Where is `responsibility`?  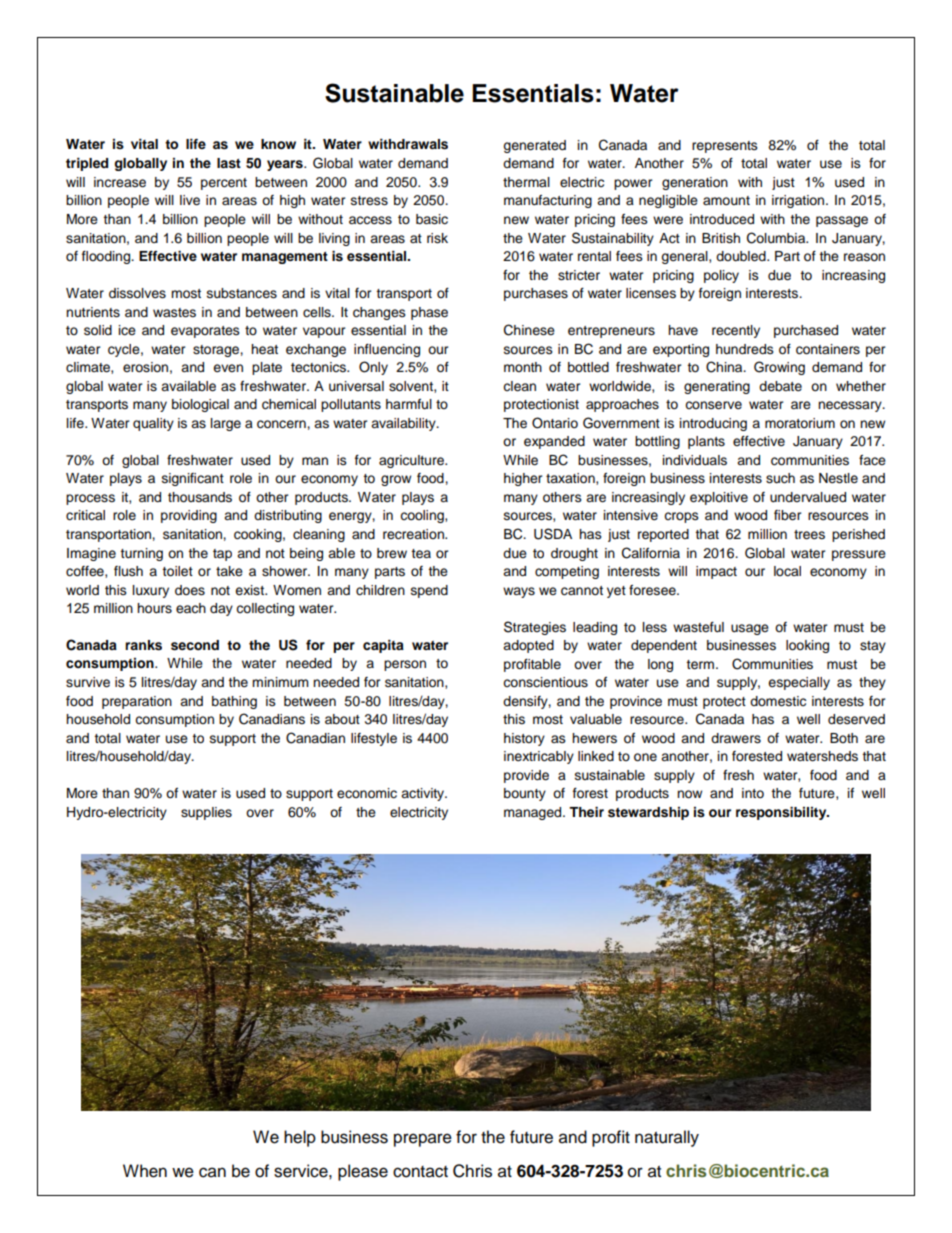 responsibility is located at coordinates (782, 813).
